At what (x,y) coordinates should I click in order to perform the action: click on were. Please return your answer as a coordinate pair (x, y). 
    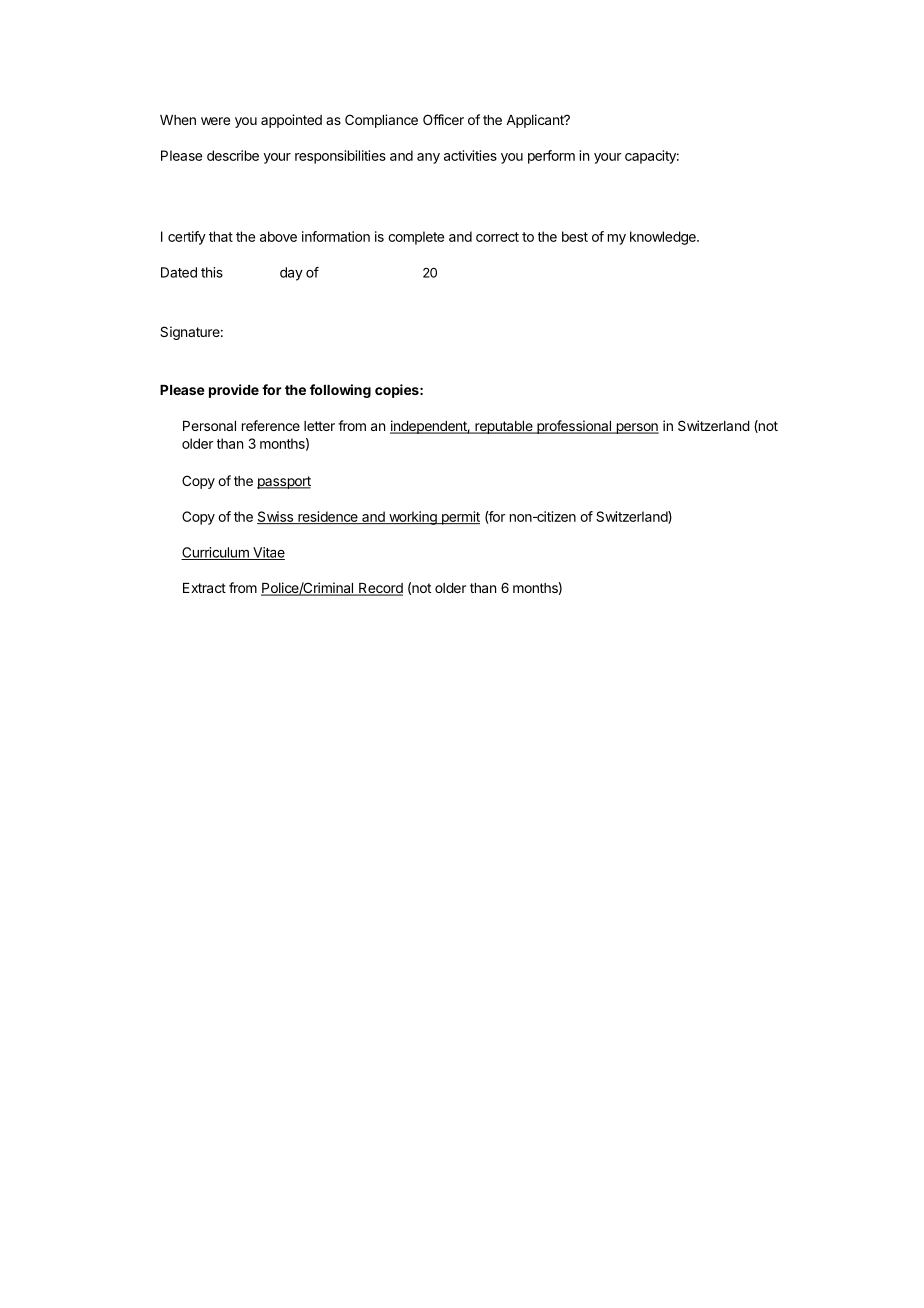
    Looking at the image, I should click on (215, 121).
